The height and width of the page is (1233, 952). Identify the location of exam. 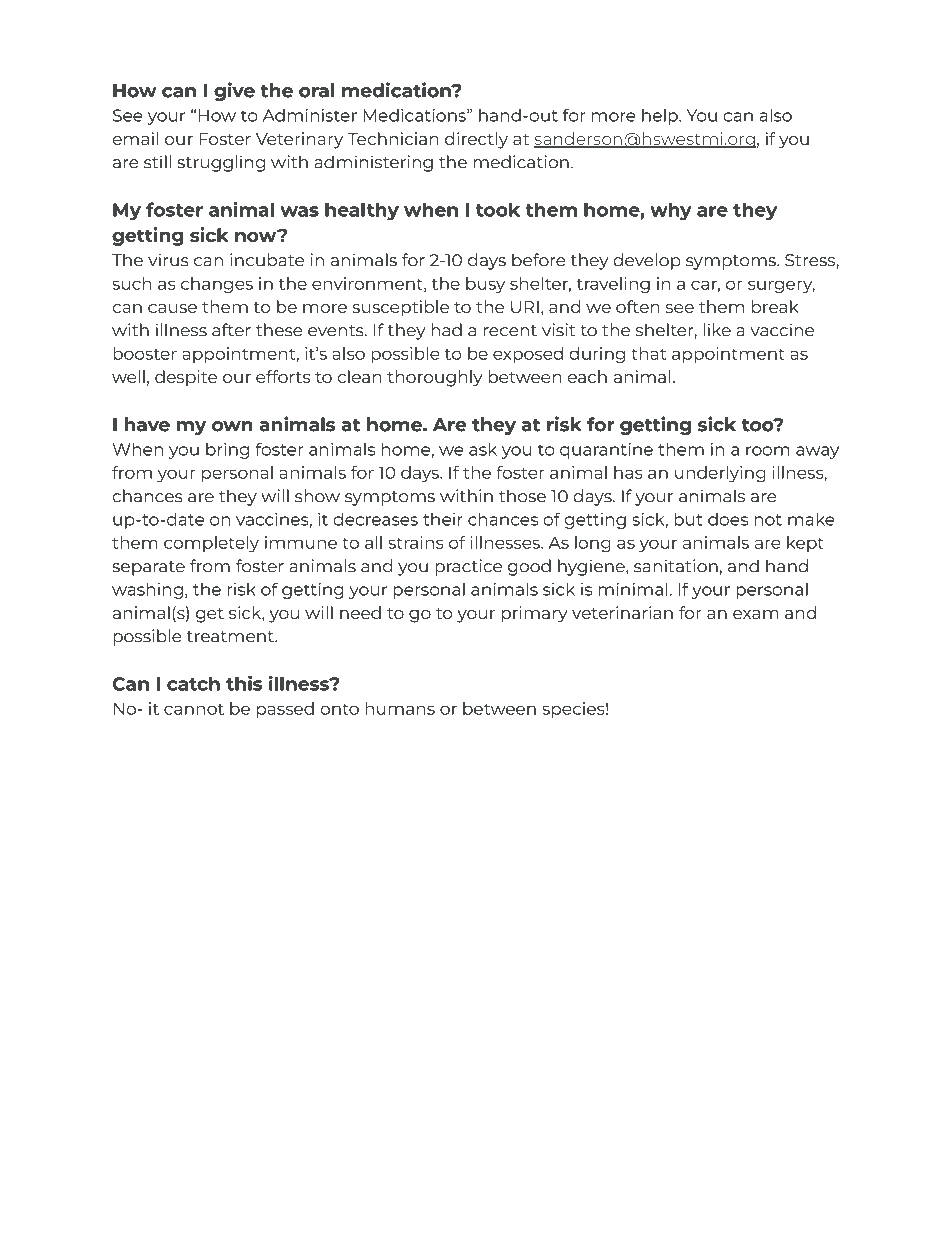
(756, 614).
